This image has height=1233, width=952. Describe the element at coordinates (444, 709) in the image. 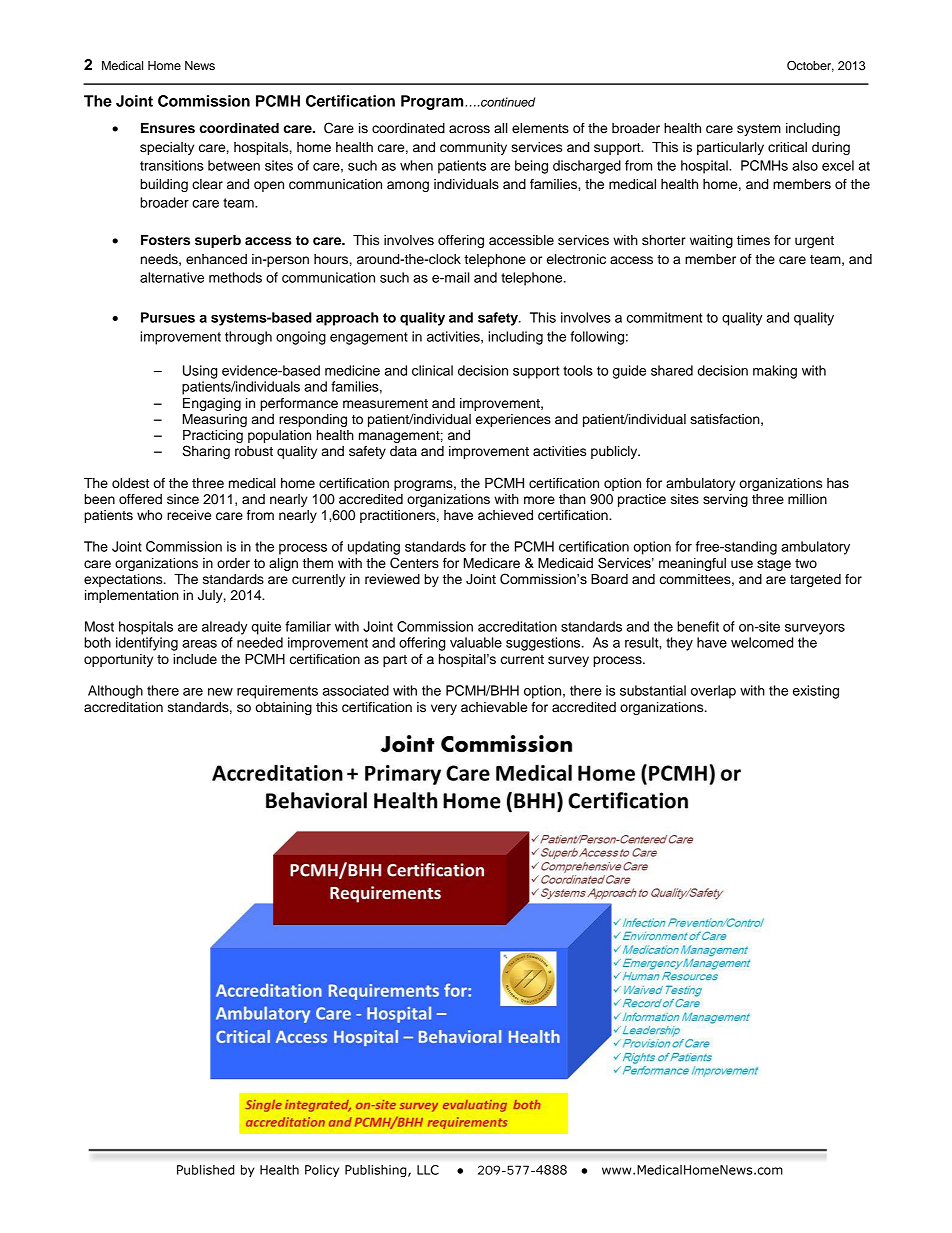

I see `very` at that location.
